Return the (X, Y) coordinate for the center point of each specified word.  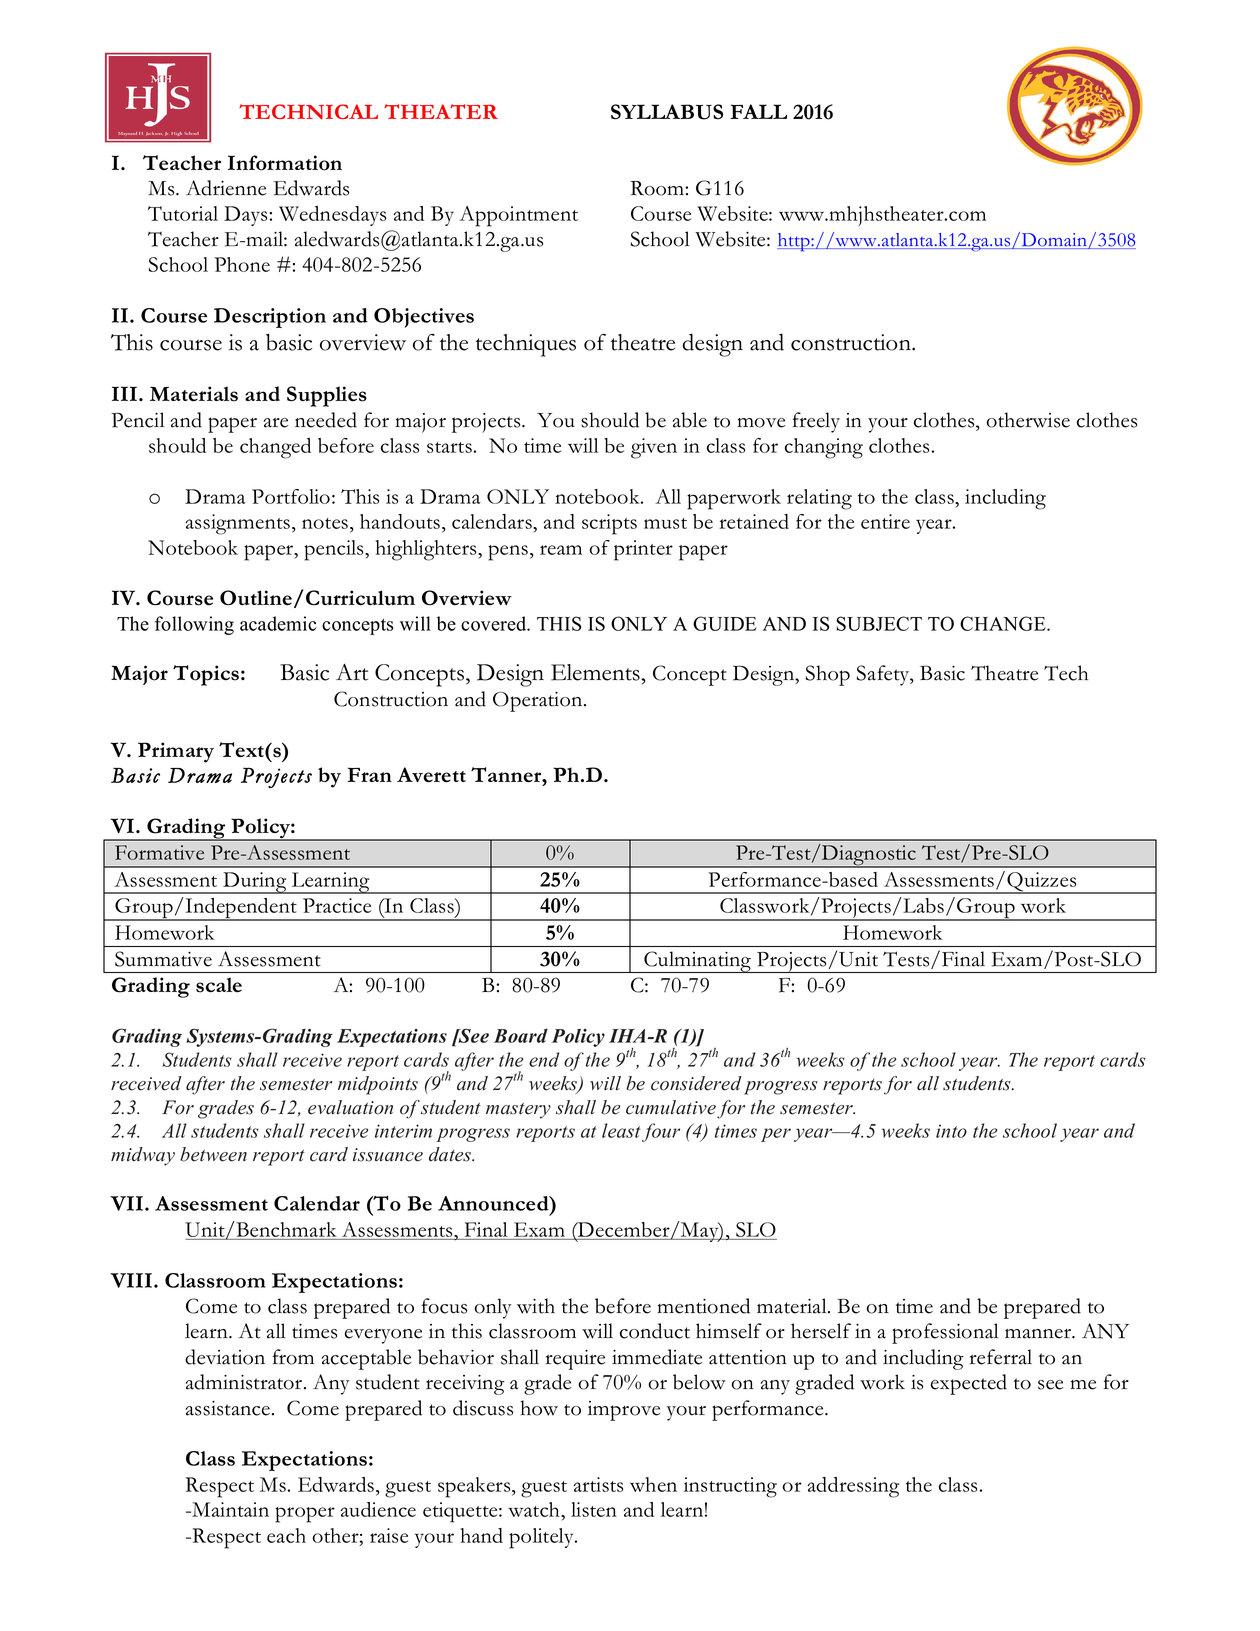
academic (278, 623)
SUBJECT (879, 623)
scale (219, 985)
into (951, 1131)
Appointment (518, 216)
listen (594, 1509)
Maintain (229, 1509)
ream (561, 550)
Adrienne (226, 188)
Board (521, 1036)
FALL (758, 111)
